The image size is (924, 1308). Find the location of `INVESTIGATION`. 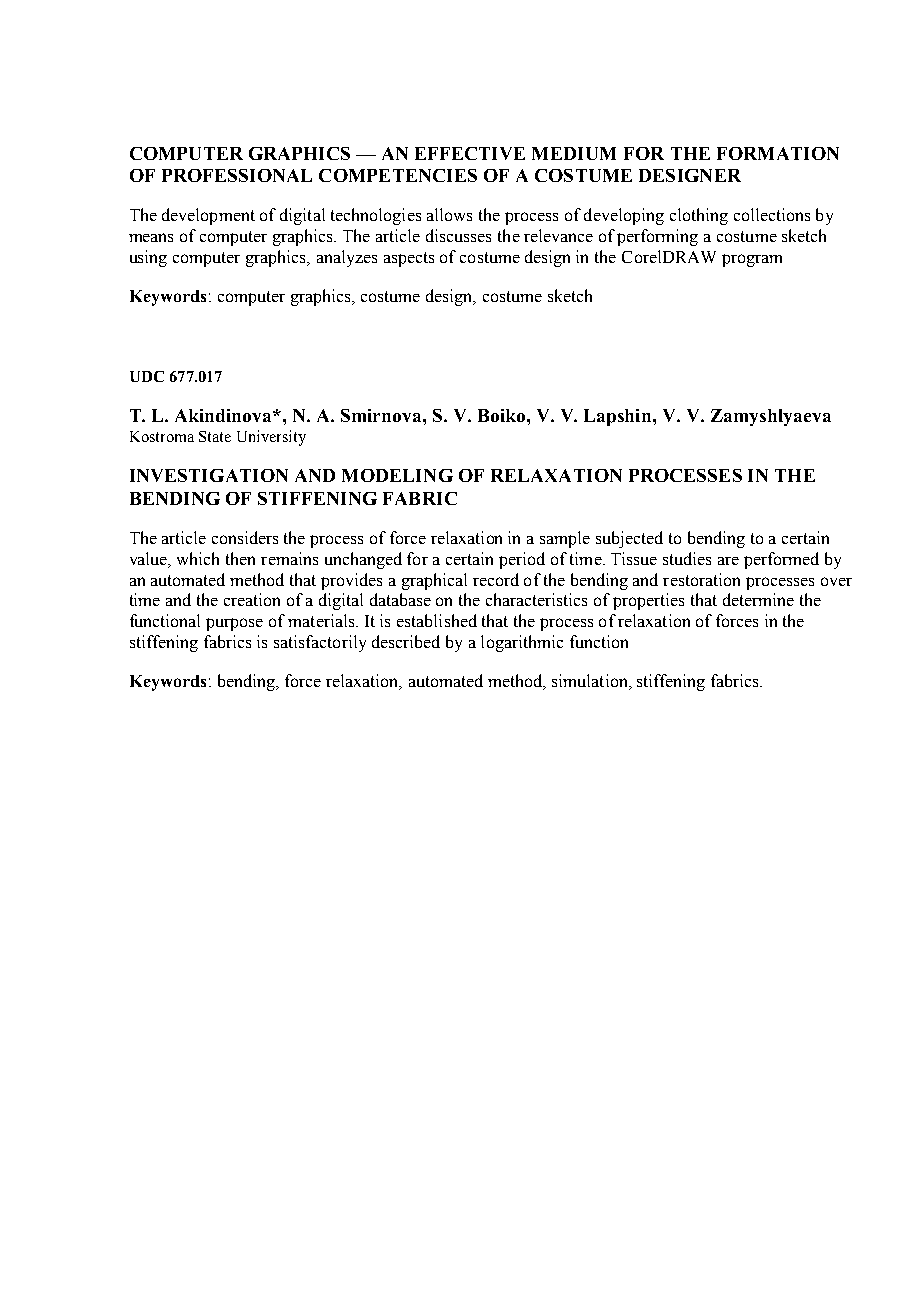

INVESTIGATION is located at coordinates (209, 475).
